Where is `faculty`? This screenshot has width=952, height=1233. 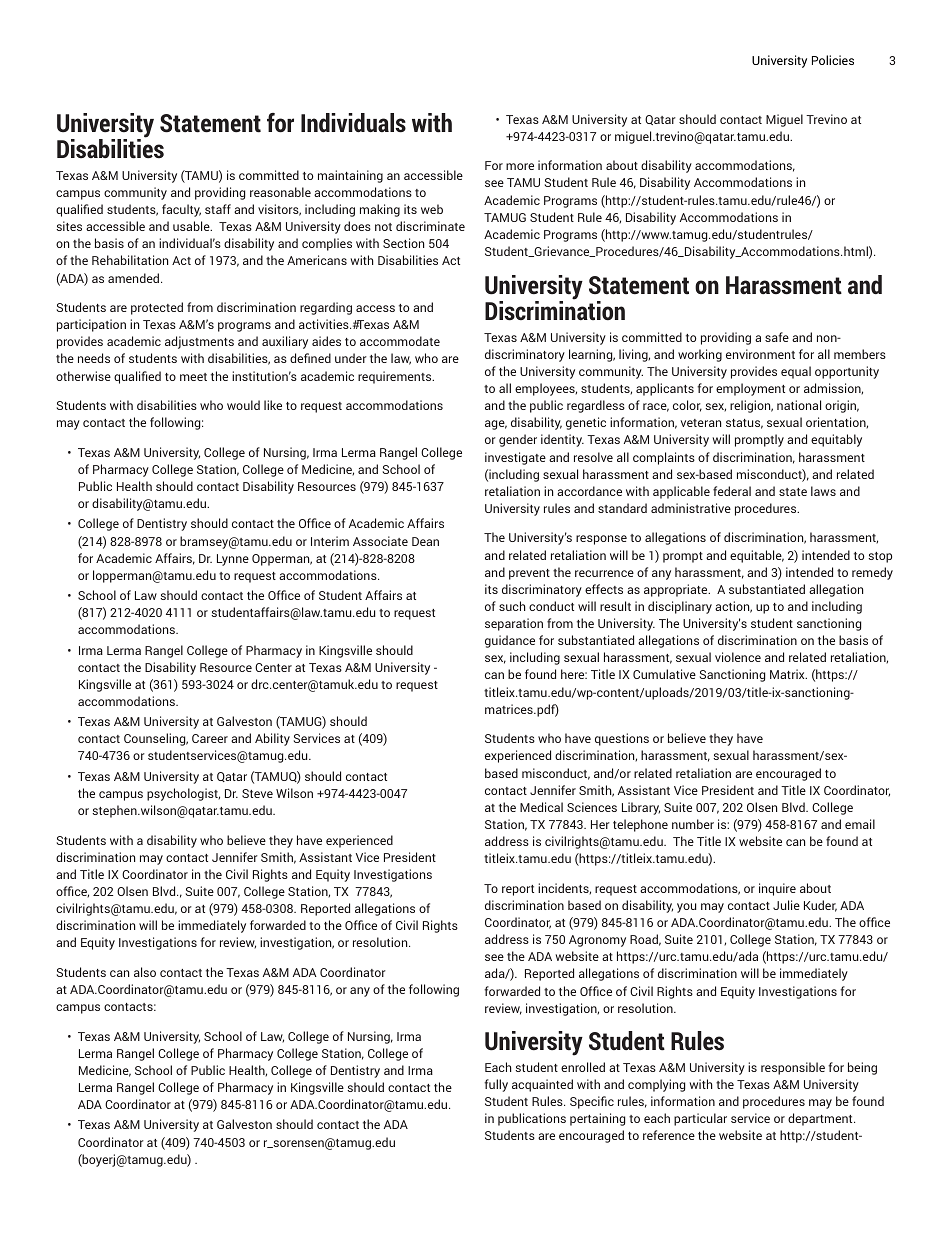 faculty is located at coordinates (181, 210).
